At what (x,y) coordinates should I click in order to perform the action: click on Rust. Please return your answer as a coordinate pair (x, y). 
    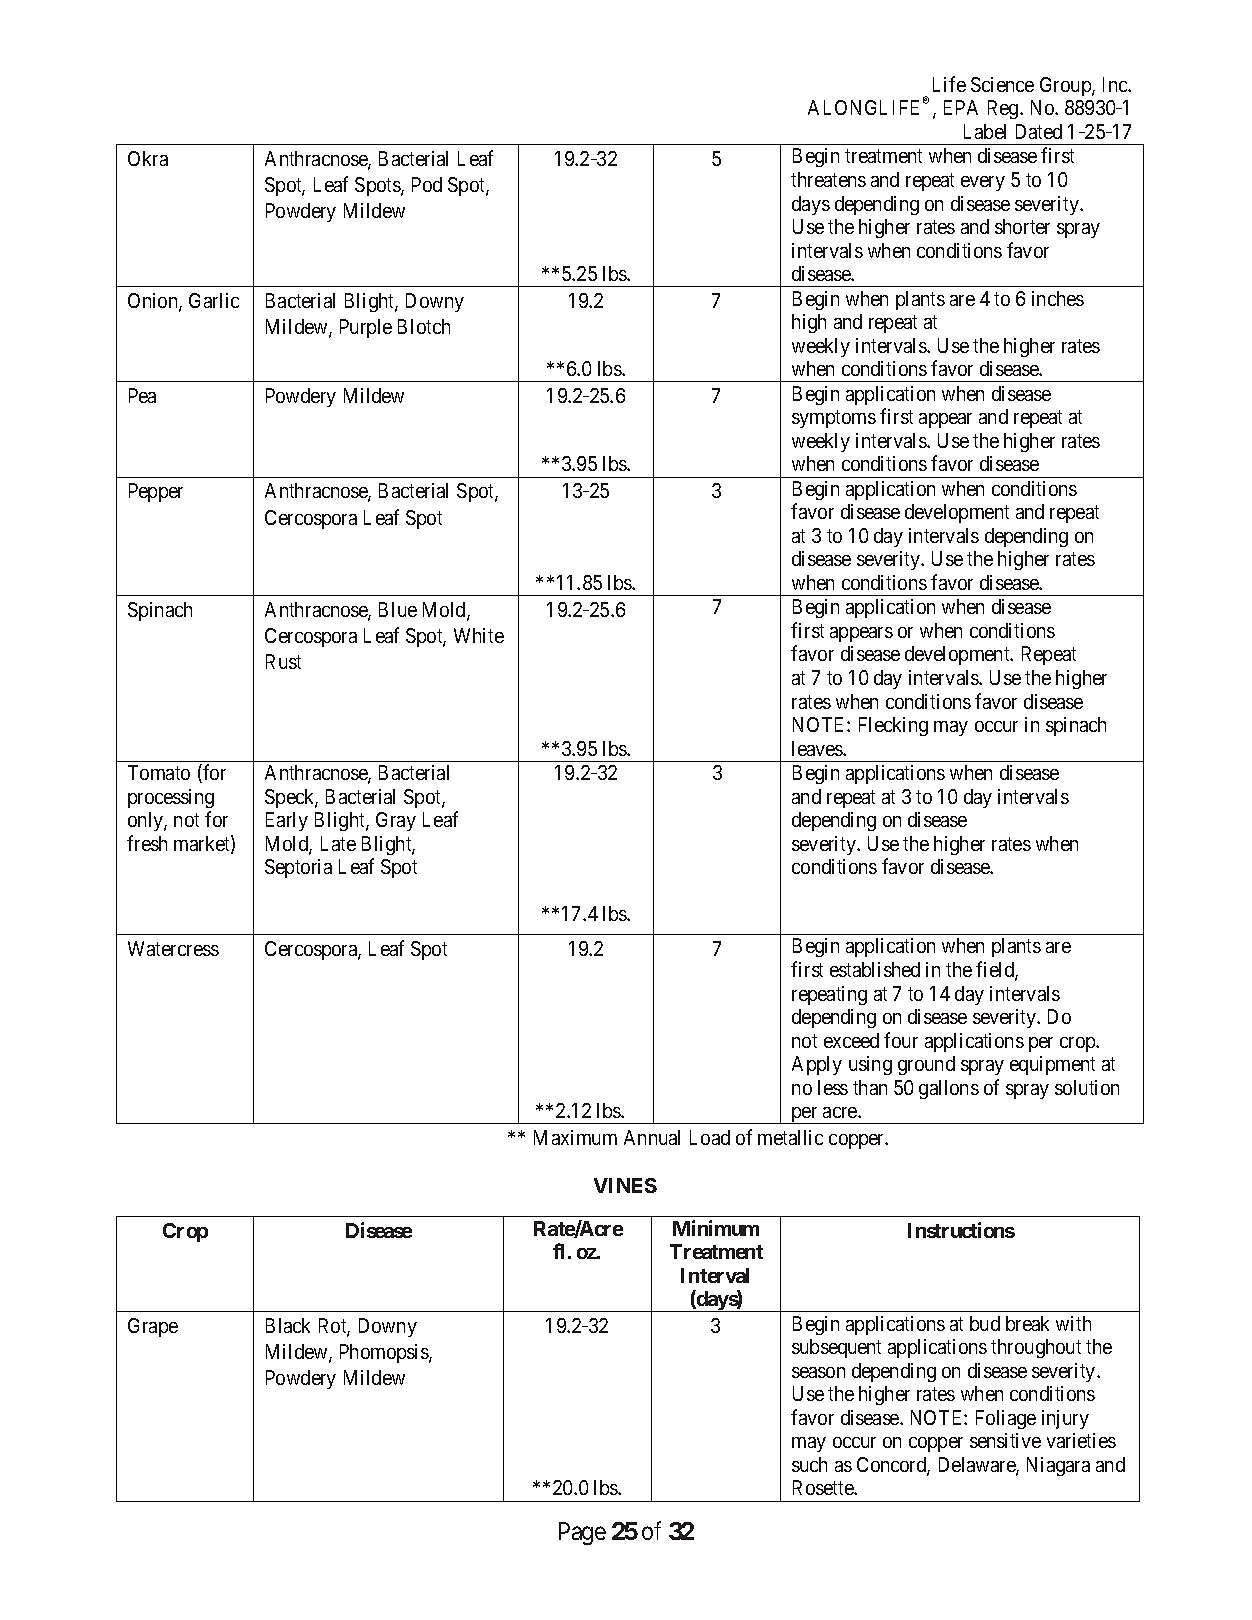
    Looking at the image, I should click on (283, 661).
